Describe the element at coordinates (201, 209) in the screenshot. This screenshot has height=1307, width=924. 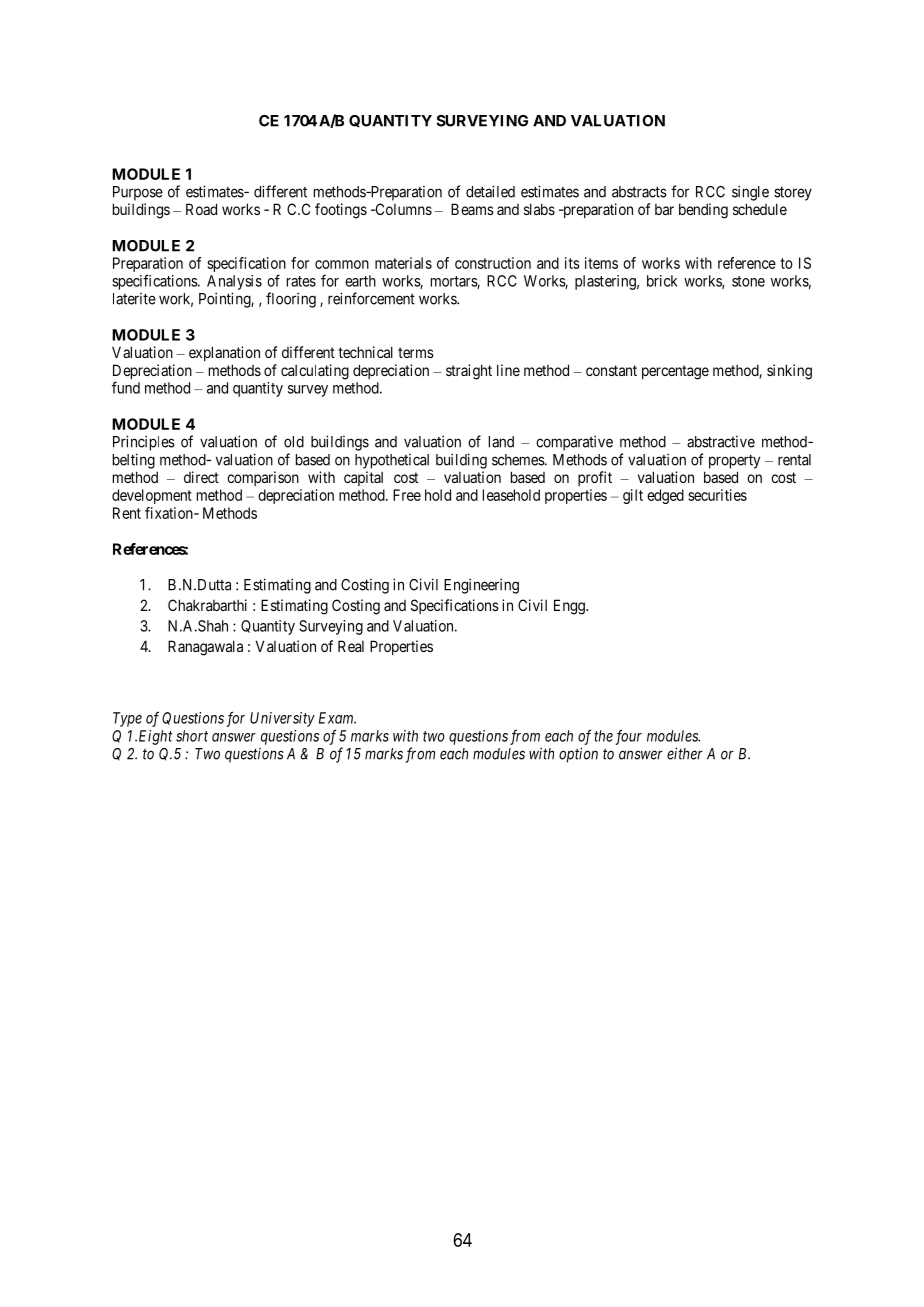
I see `Road` at that location.
